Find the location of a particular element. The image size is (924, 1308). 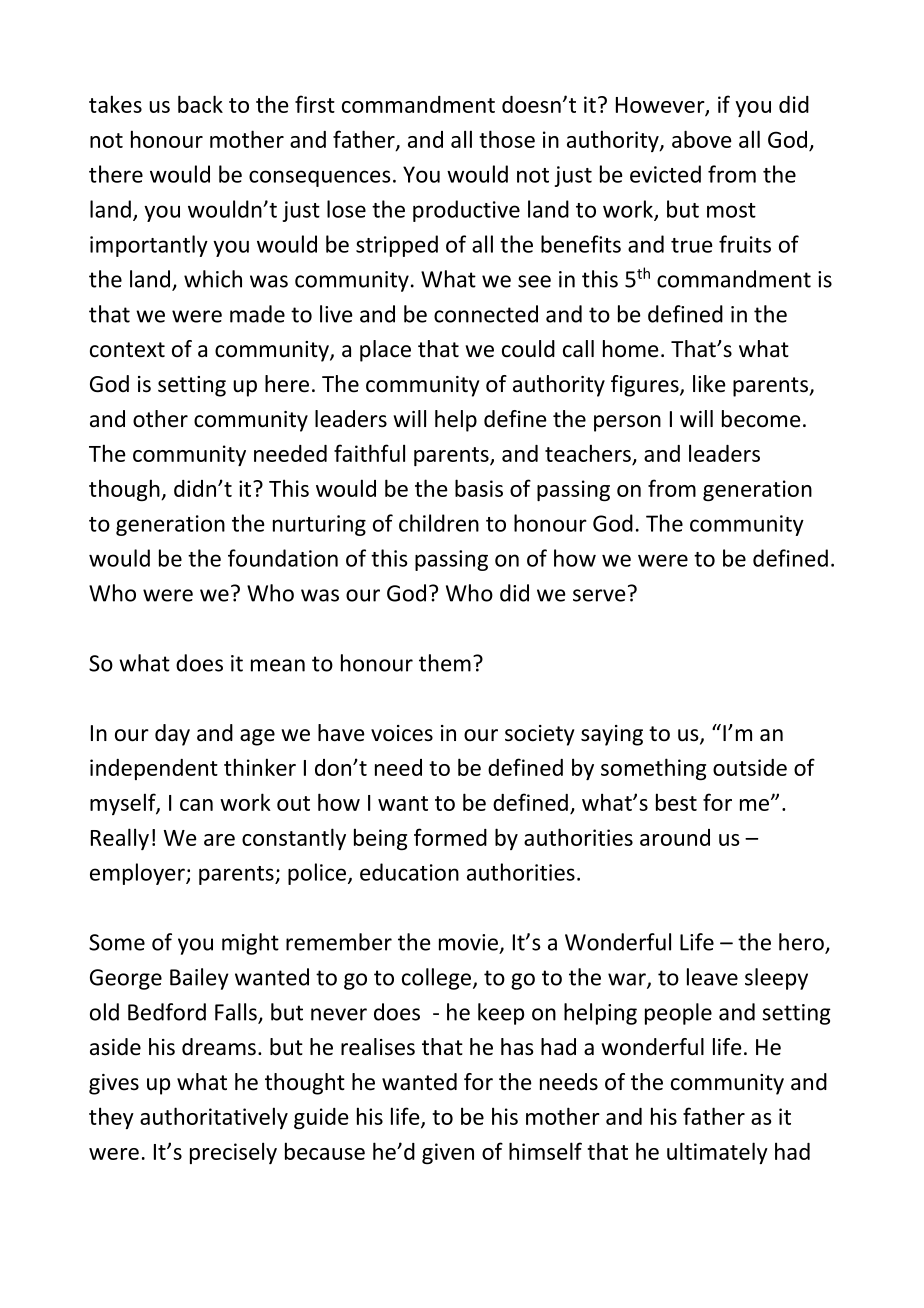

above is located at coordinates (702, 139).
